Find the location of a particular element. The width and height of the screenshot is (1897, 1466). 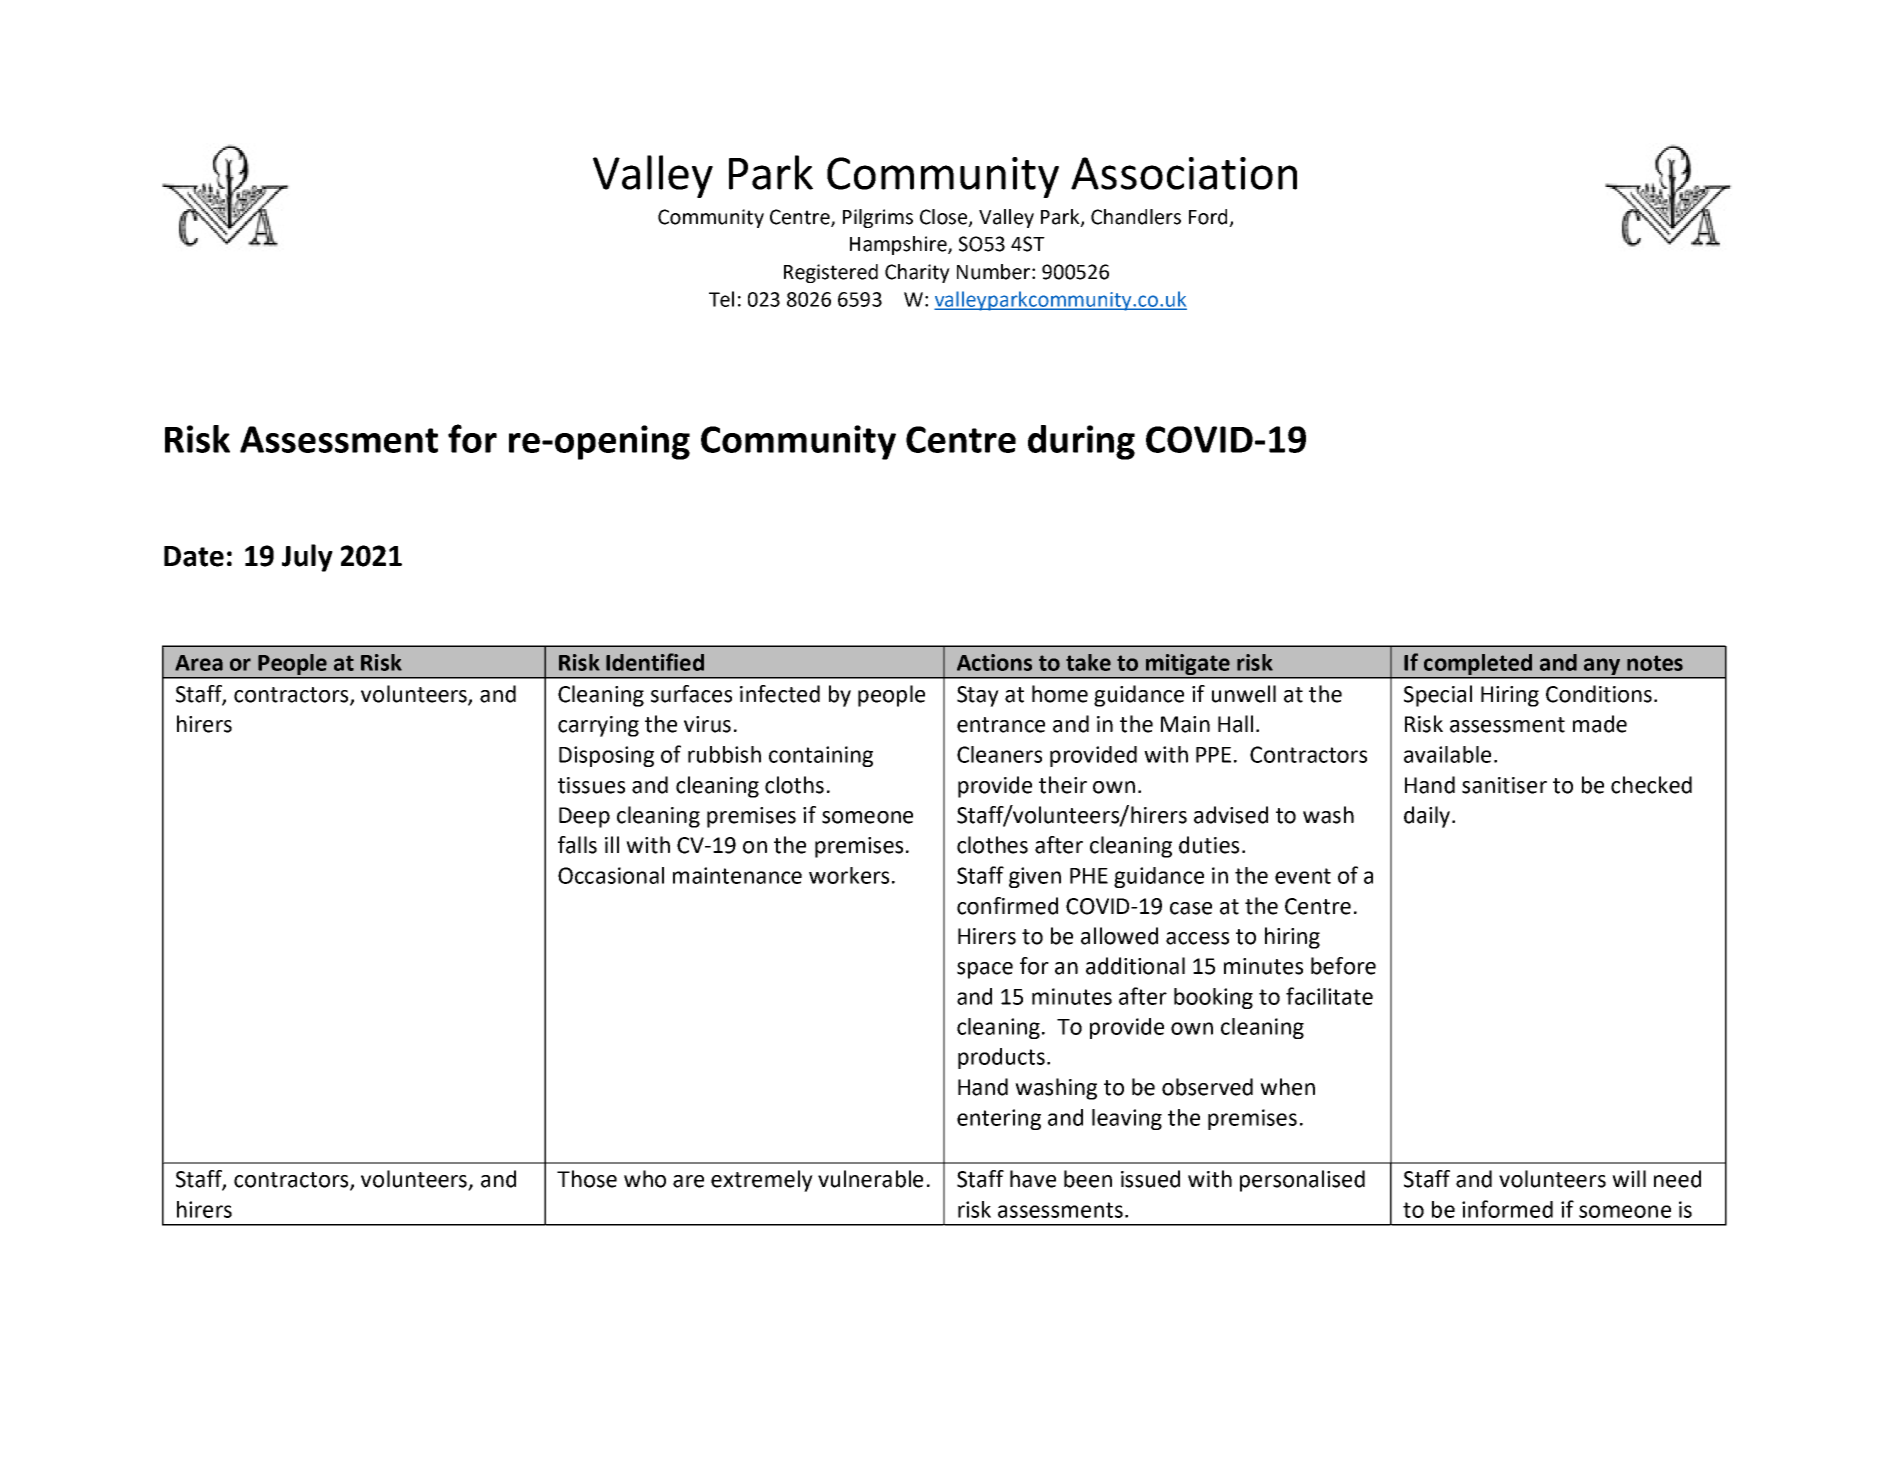

daily is located at coordinates (1428, 817).
